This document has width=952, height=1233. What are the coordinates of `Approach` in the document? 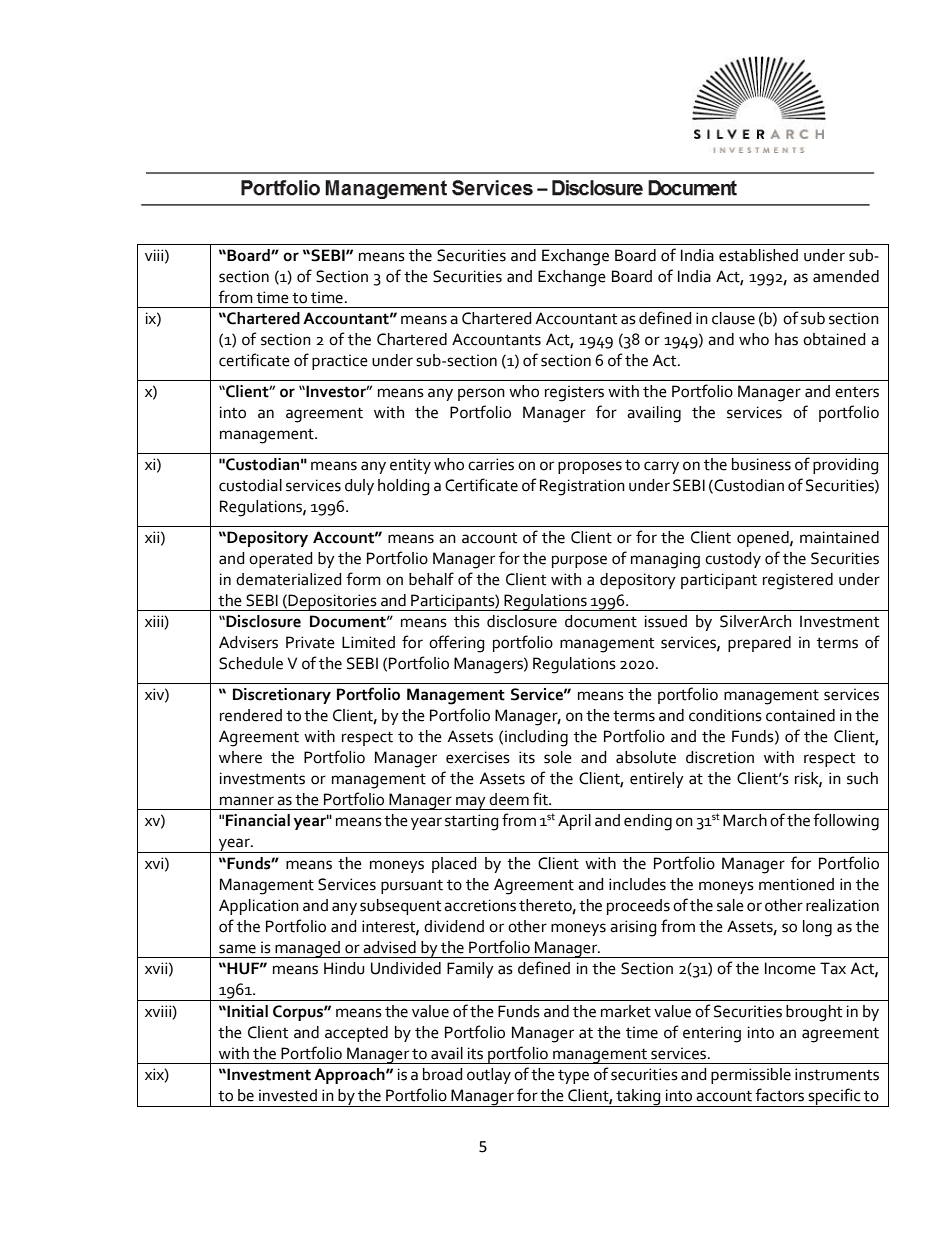 It's located at (350, 1076).
